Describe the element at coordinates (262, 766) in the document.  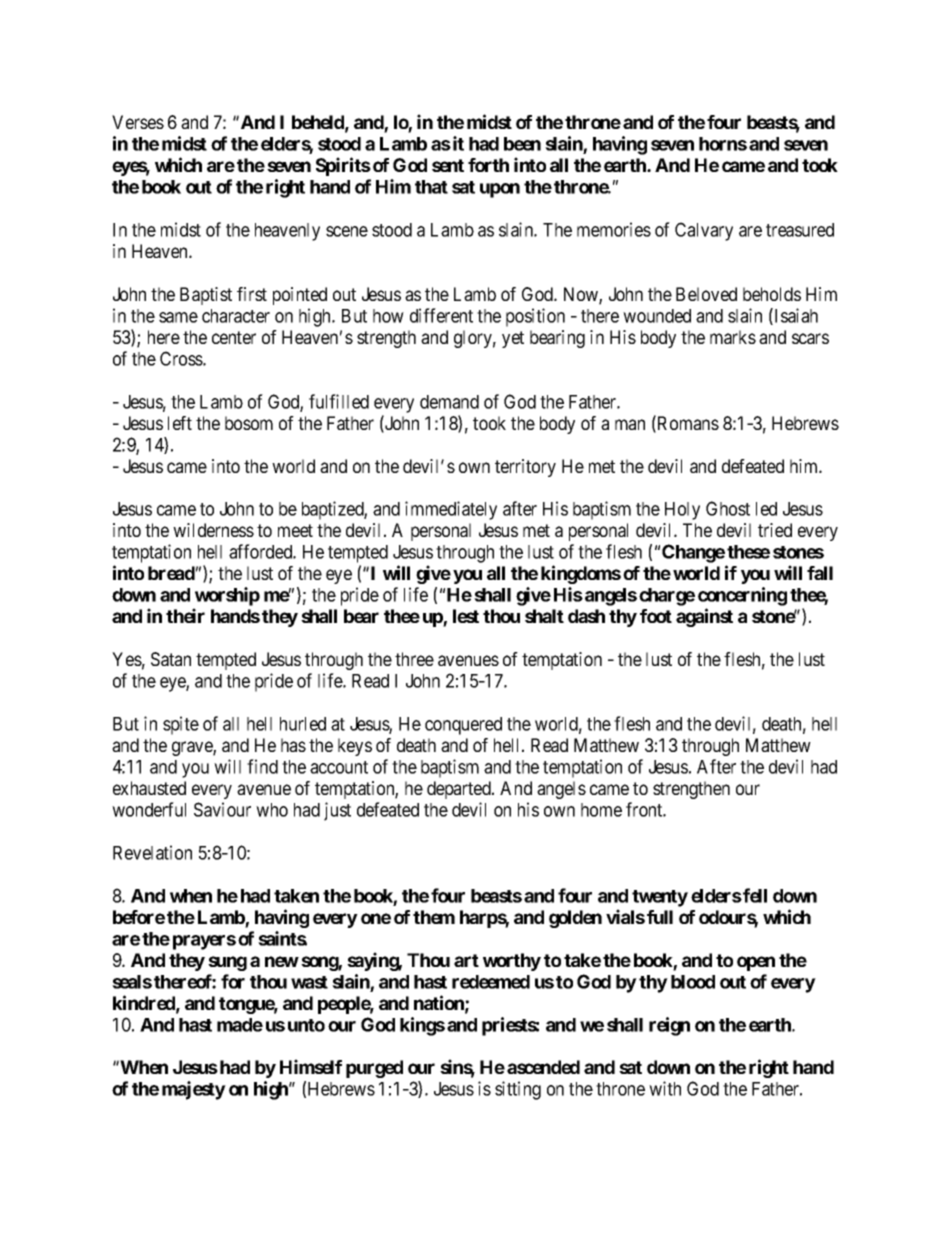
I see `find` at that location.
